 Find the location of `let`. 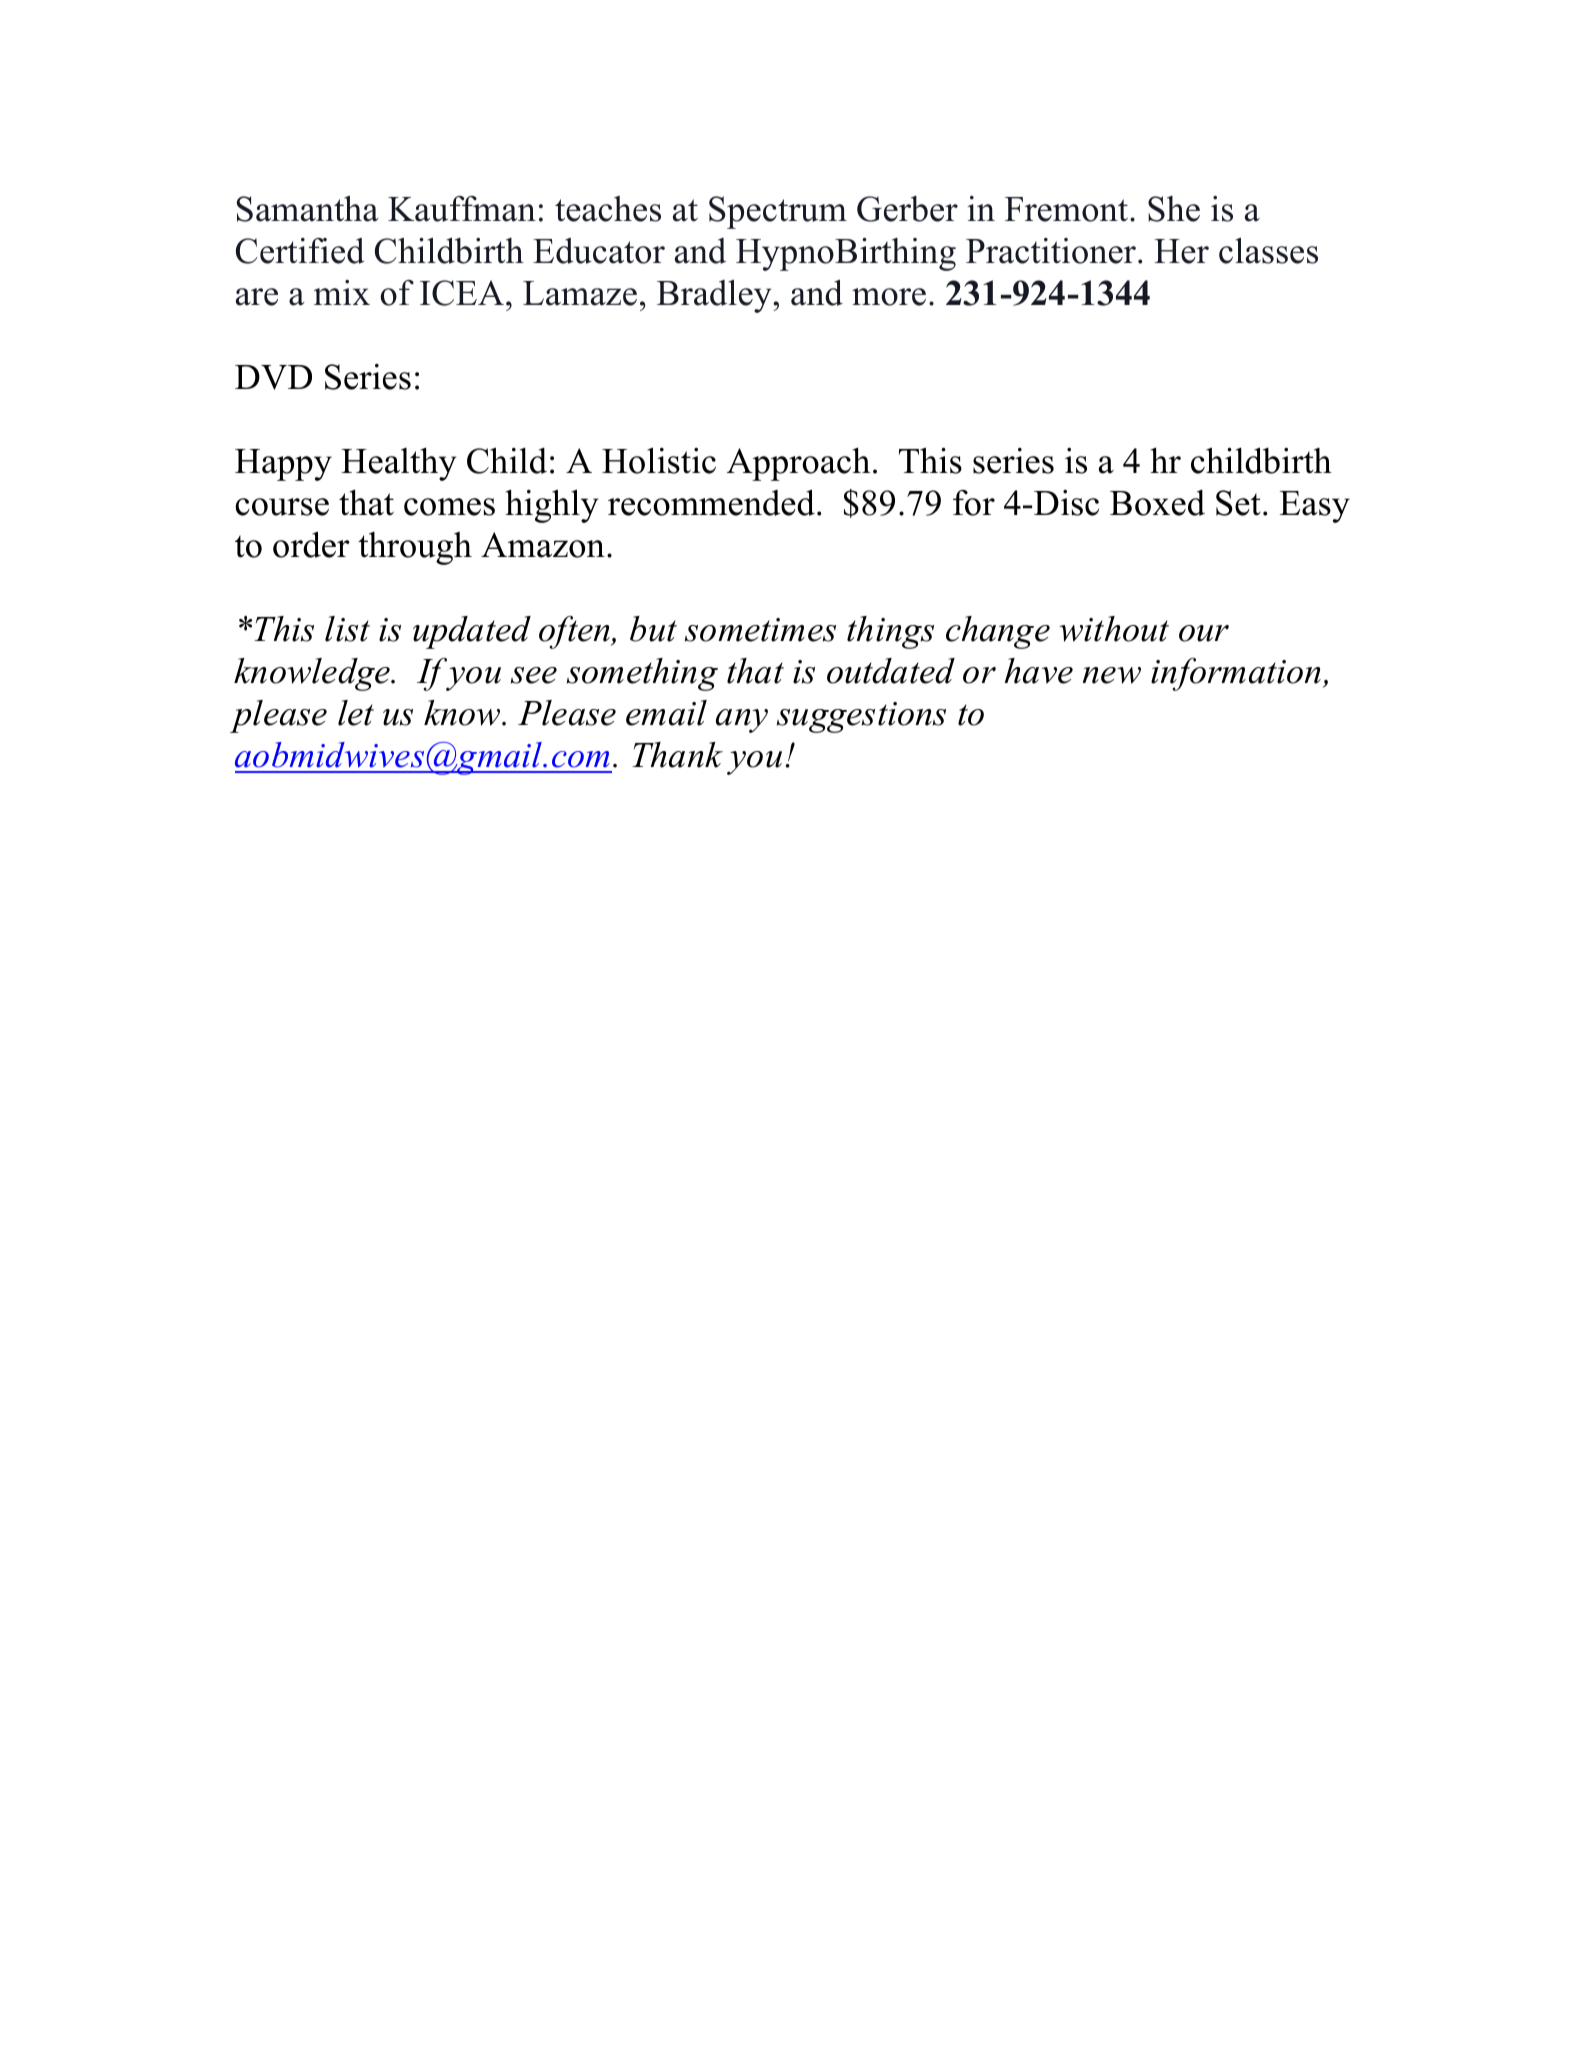

let is located at coordinates (356, 713).
